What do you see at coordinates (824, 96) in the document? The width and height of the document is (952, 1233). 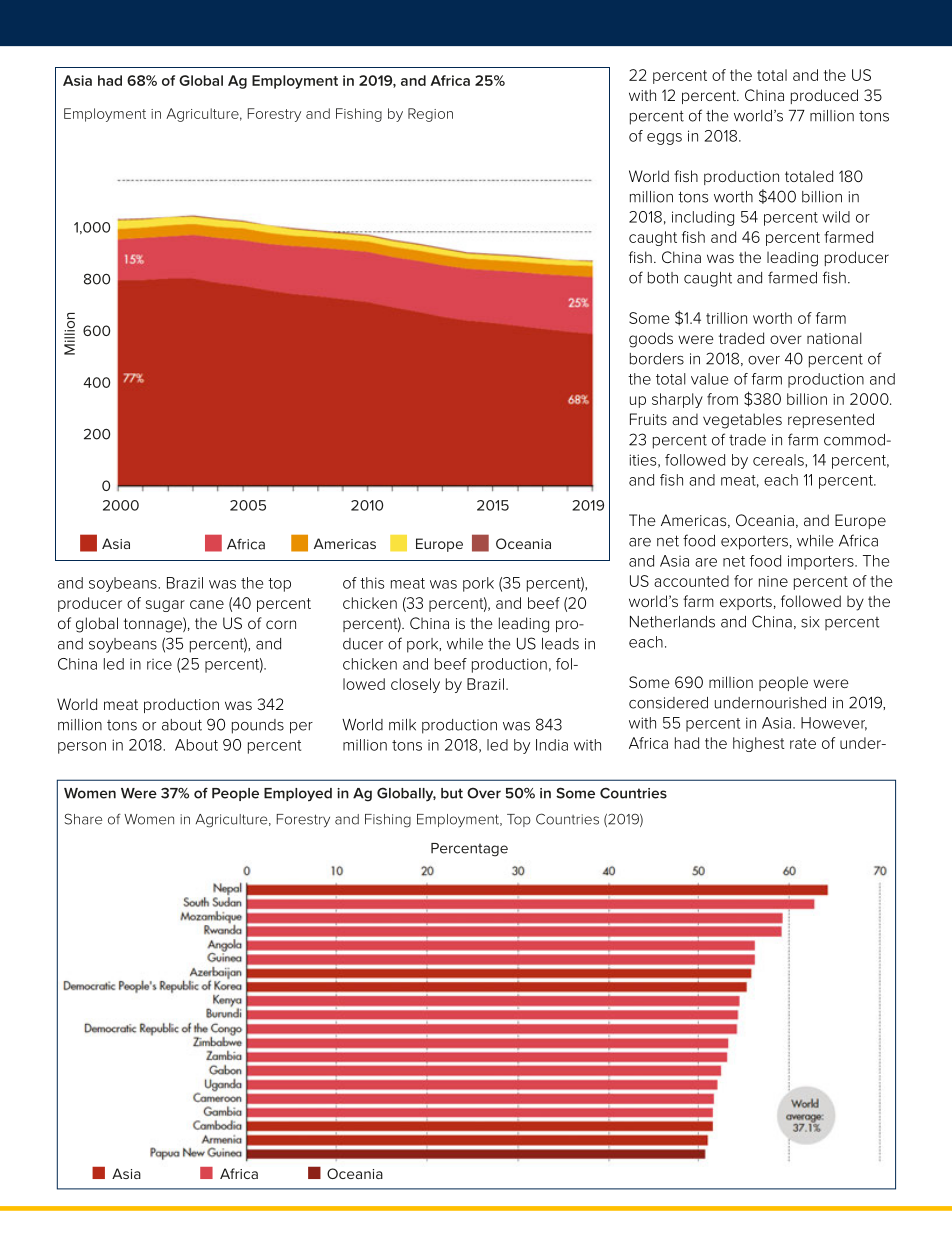 I see `produced` at bounding box center [824, 96].
